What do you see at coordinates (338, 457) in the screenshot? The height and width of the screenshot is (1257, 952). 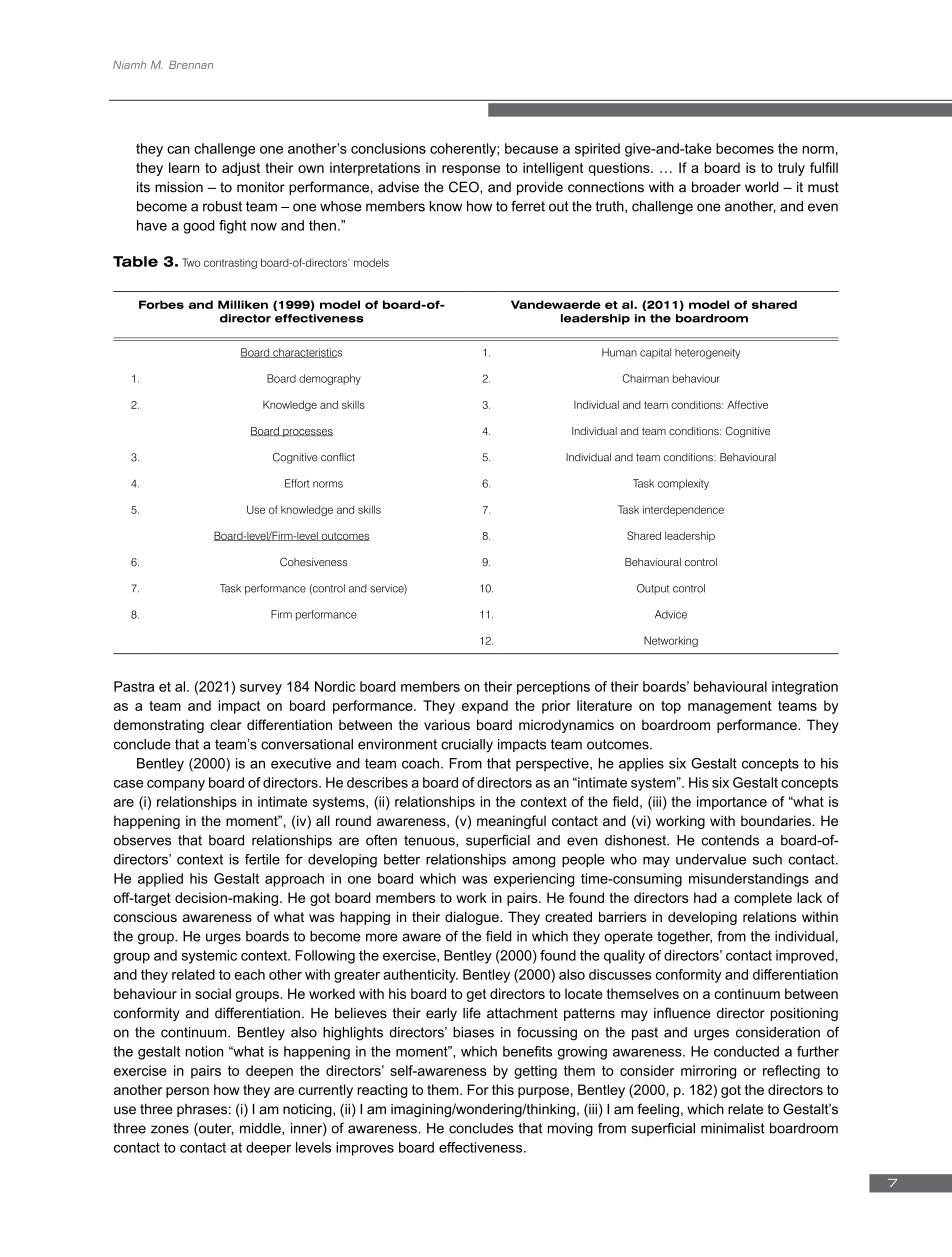 I see `conflict` at bounding box center [338, 457].
